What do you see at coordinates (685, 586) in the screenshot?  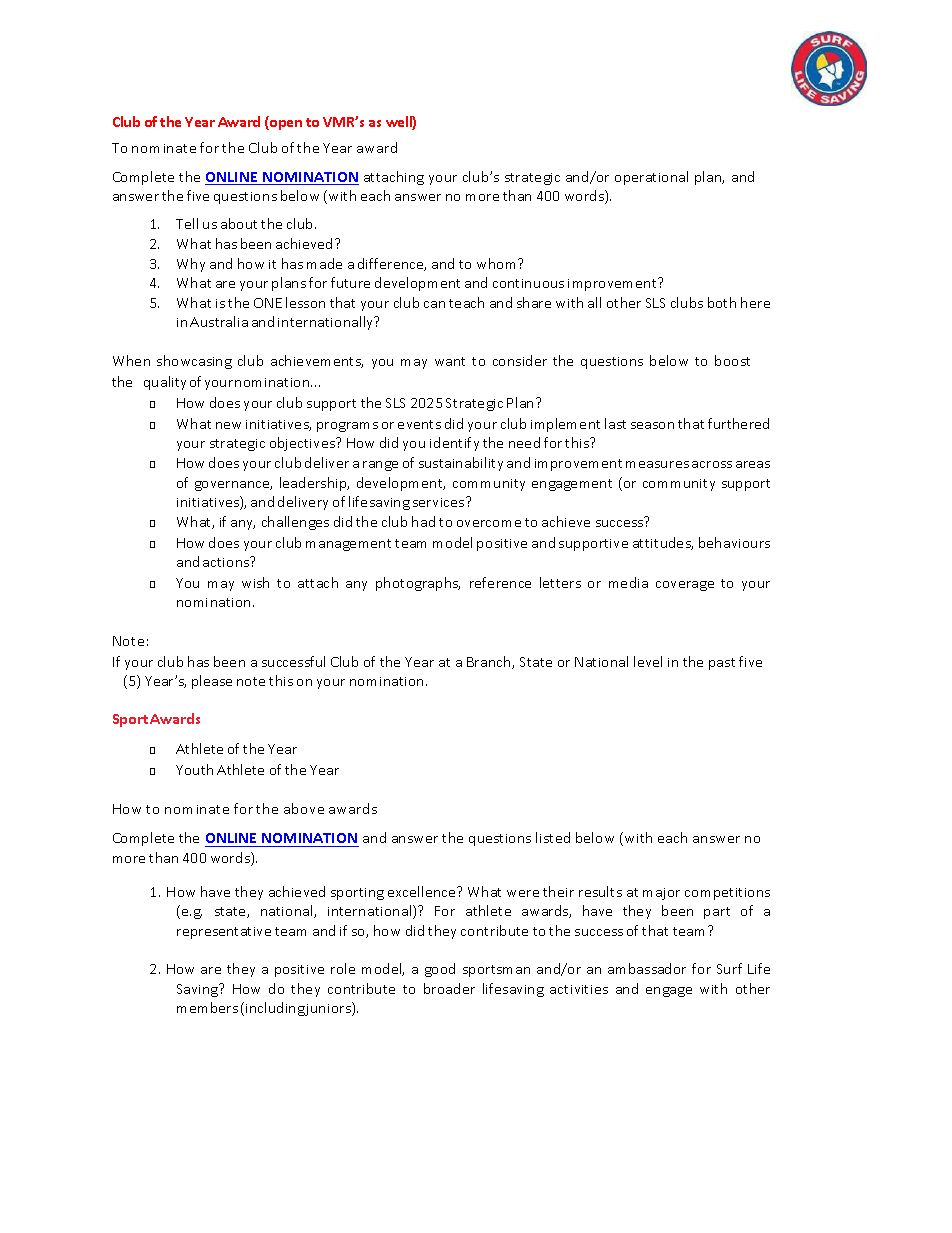 I see `coverage` at bounding box center [685, 586].
